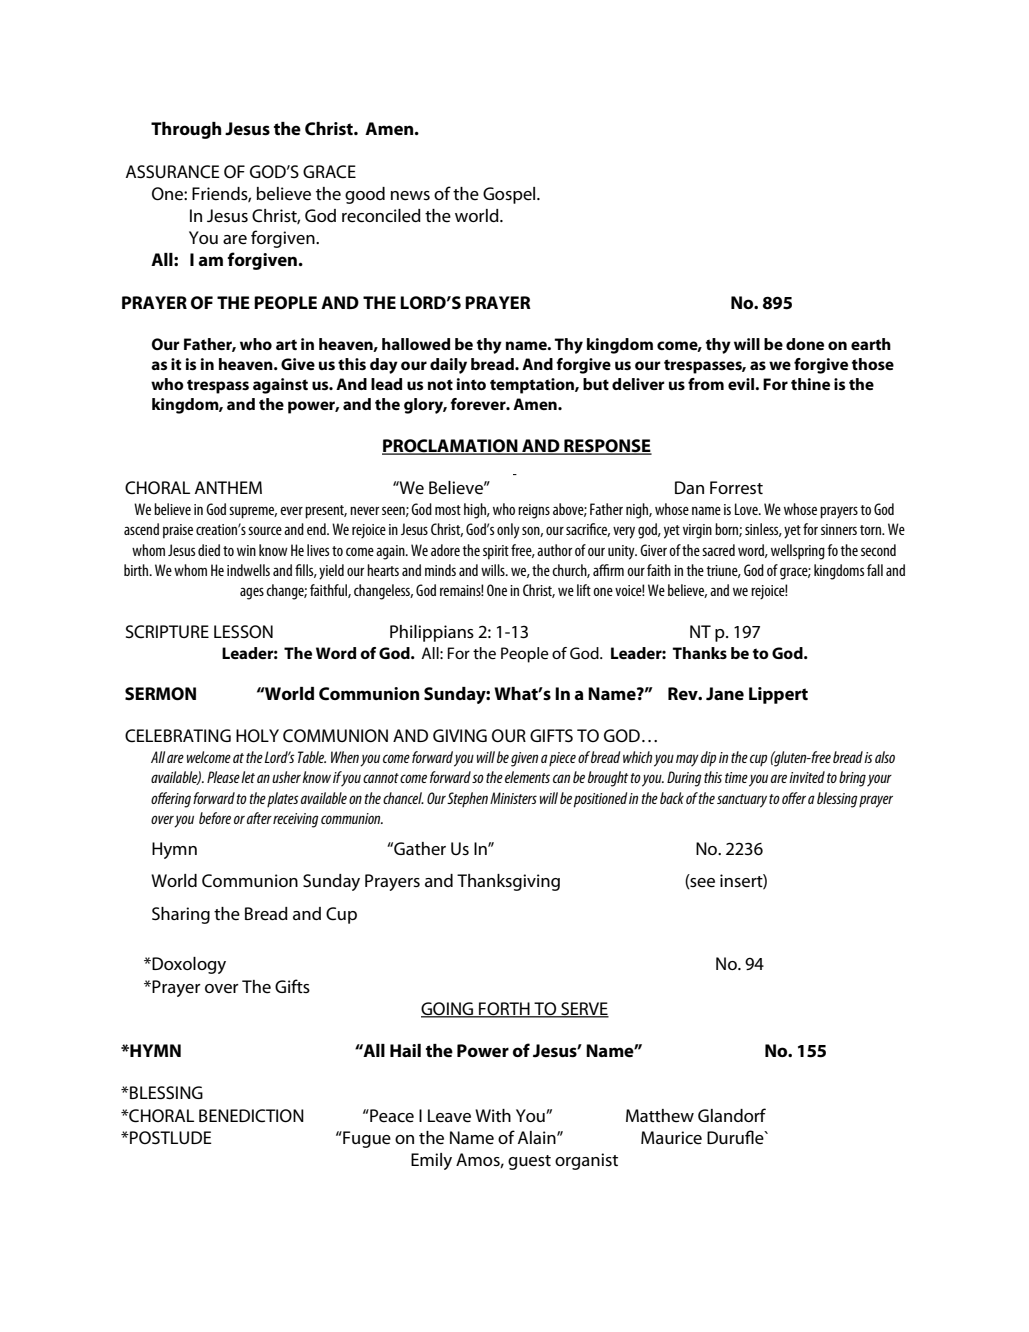 The image size is (1029, 1332). What do you see at coordinates (805, 344) in the document?
I see `done` at bounding box center [805, 344].
